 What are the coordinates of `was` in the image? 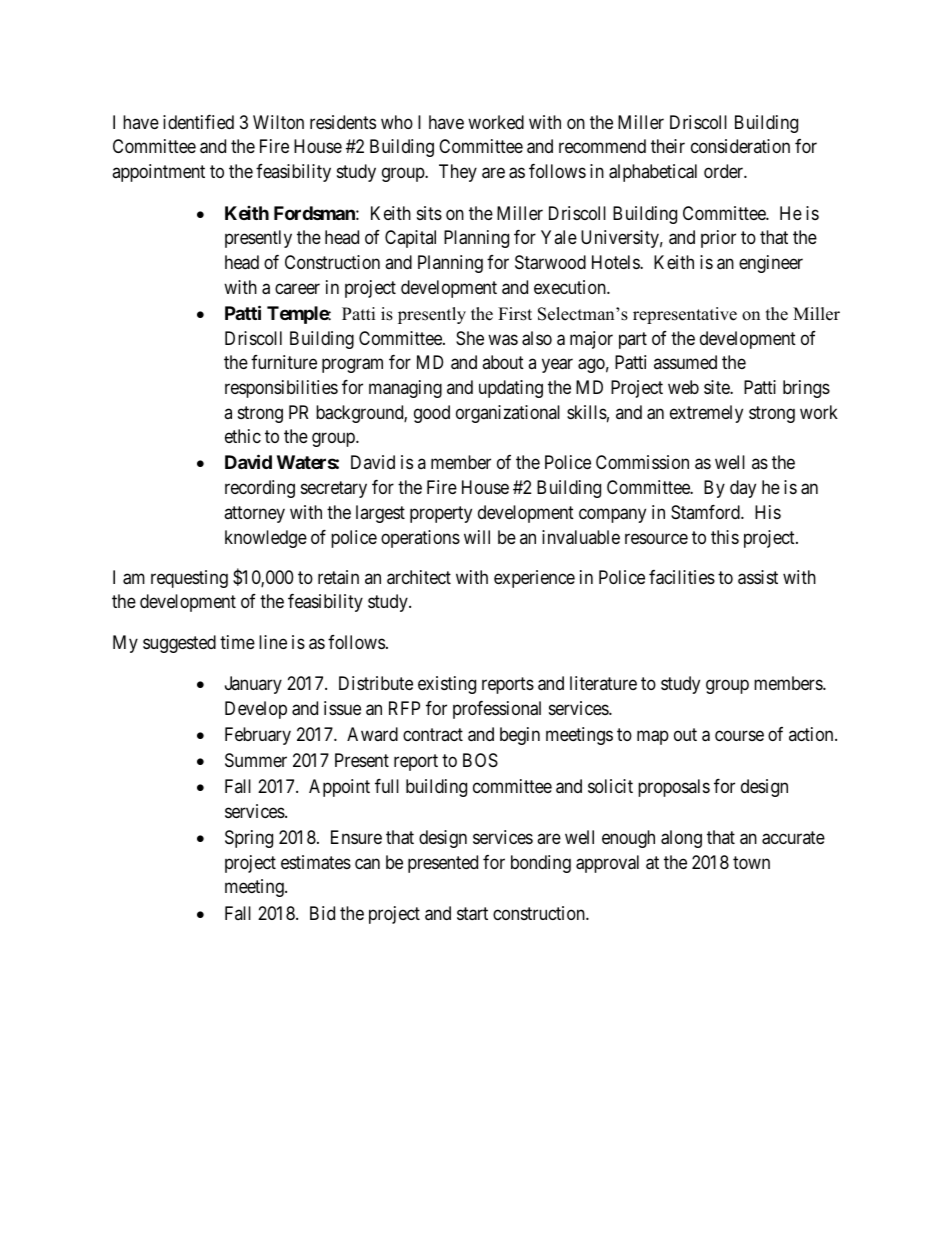 It's located at (503, 340).
